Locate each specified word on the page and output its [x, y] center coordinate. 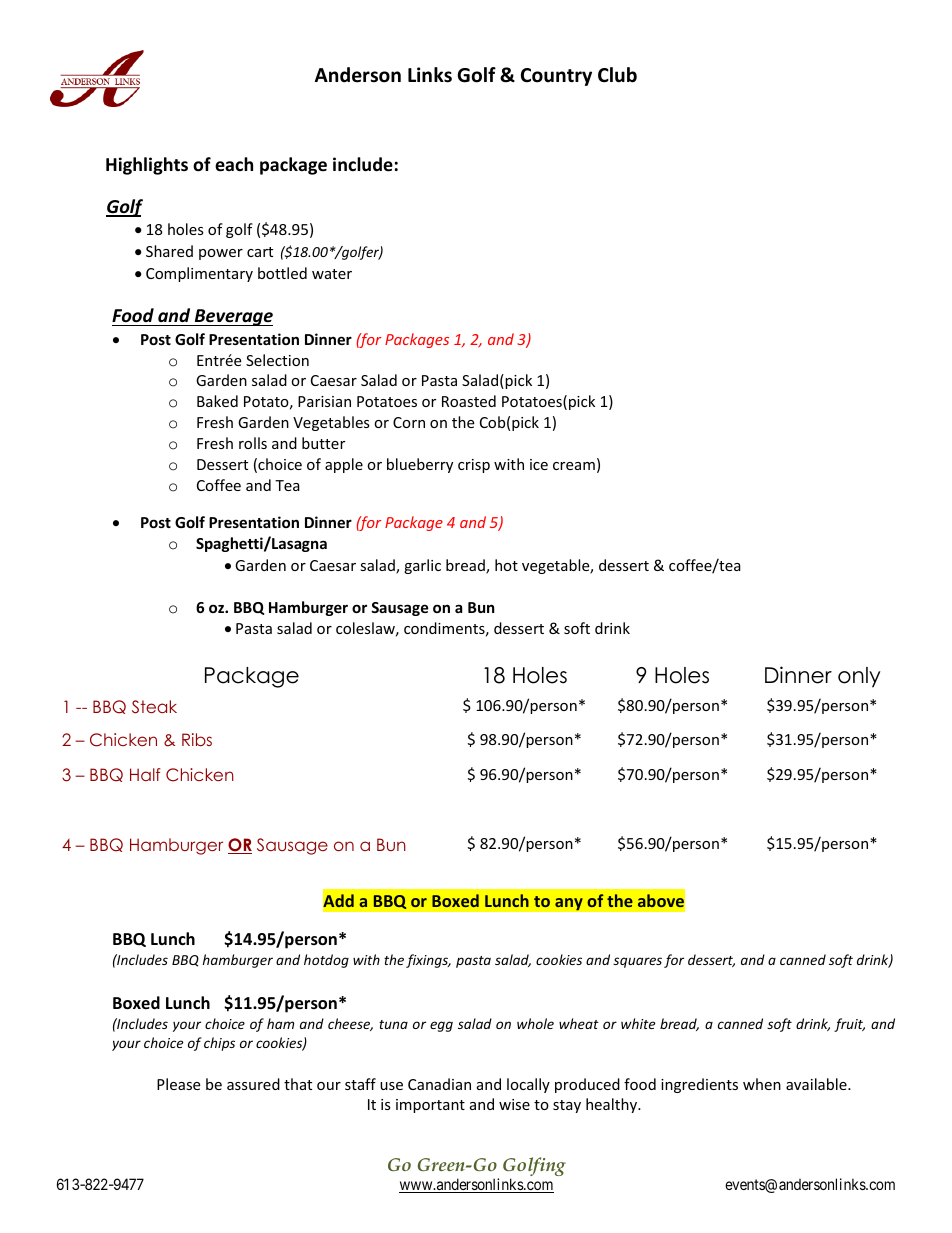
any [569, 904]
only [859, 677]
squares [637, 962]
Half [145, 774]
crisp [474, 466]
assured [253, 1084]
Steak [154, 707]
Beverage [232, 317]
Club [617, 75]
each [234, 164]
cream [574, 466]
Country [556, 77]
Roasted [469, 401]
